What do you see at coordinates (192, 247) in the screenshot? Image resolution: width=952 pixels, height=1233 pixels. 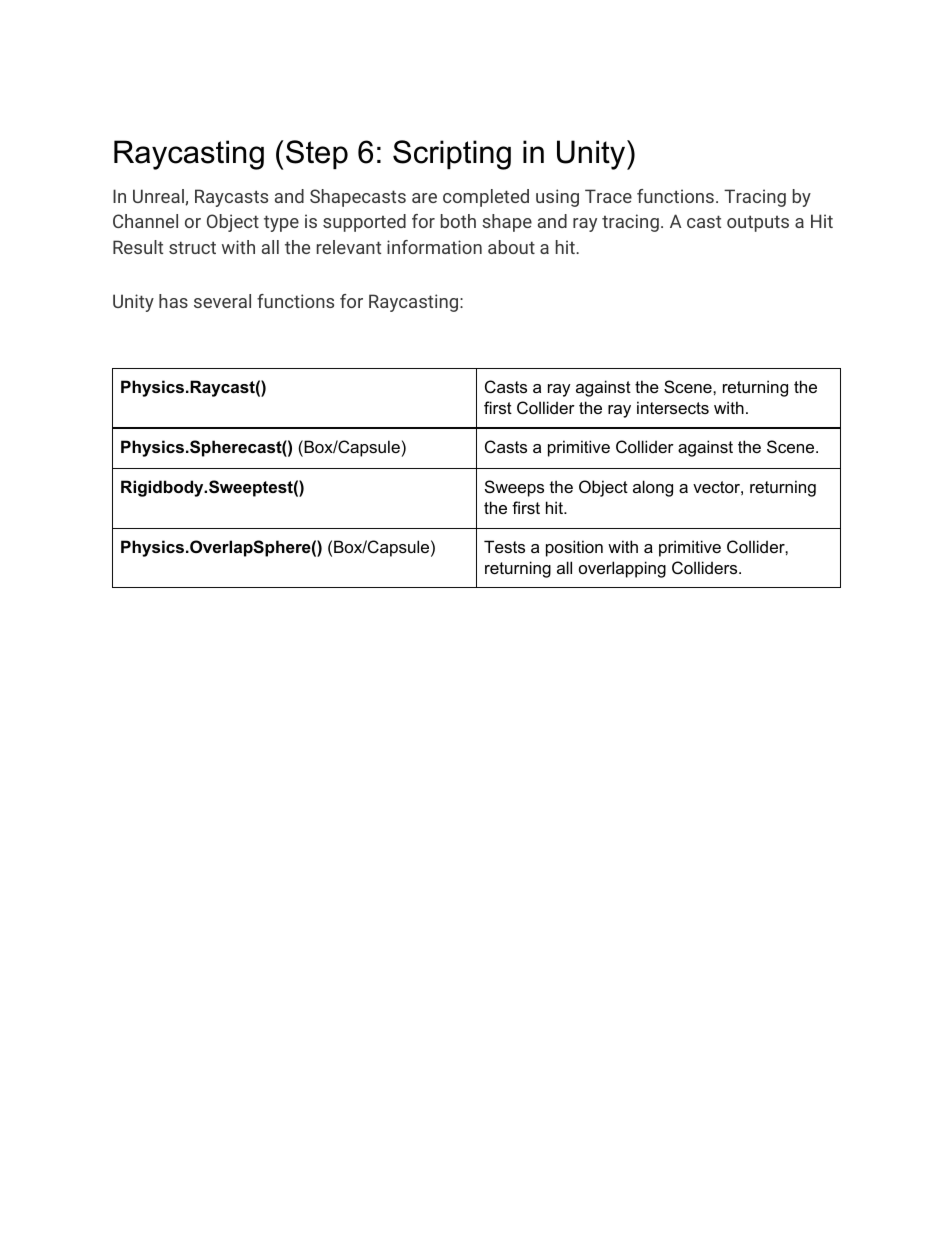 I see `struct` at bounding box center [192, 247].
